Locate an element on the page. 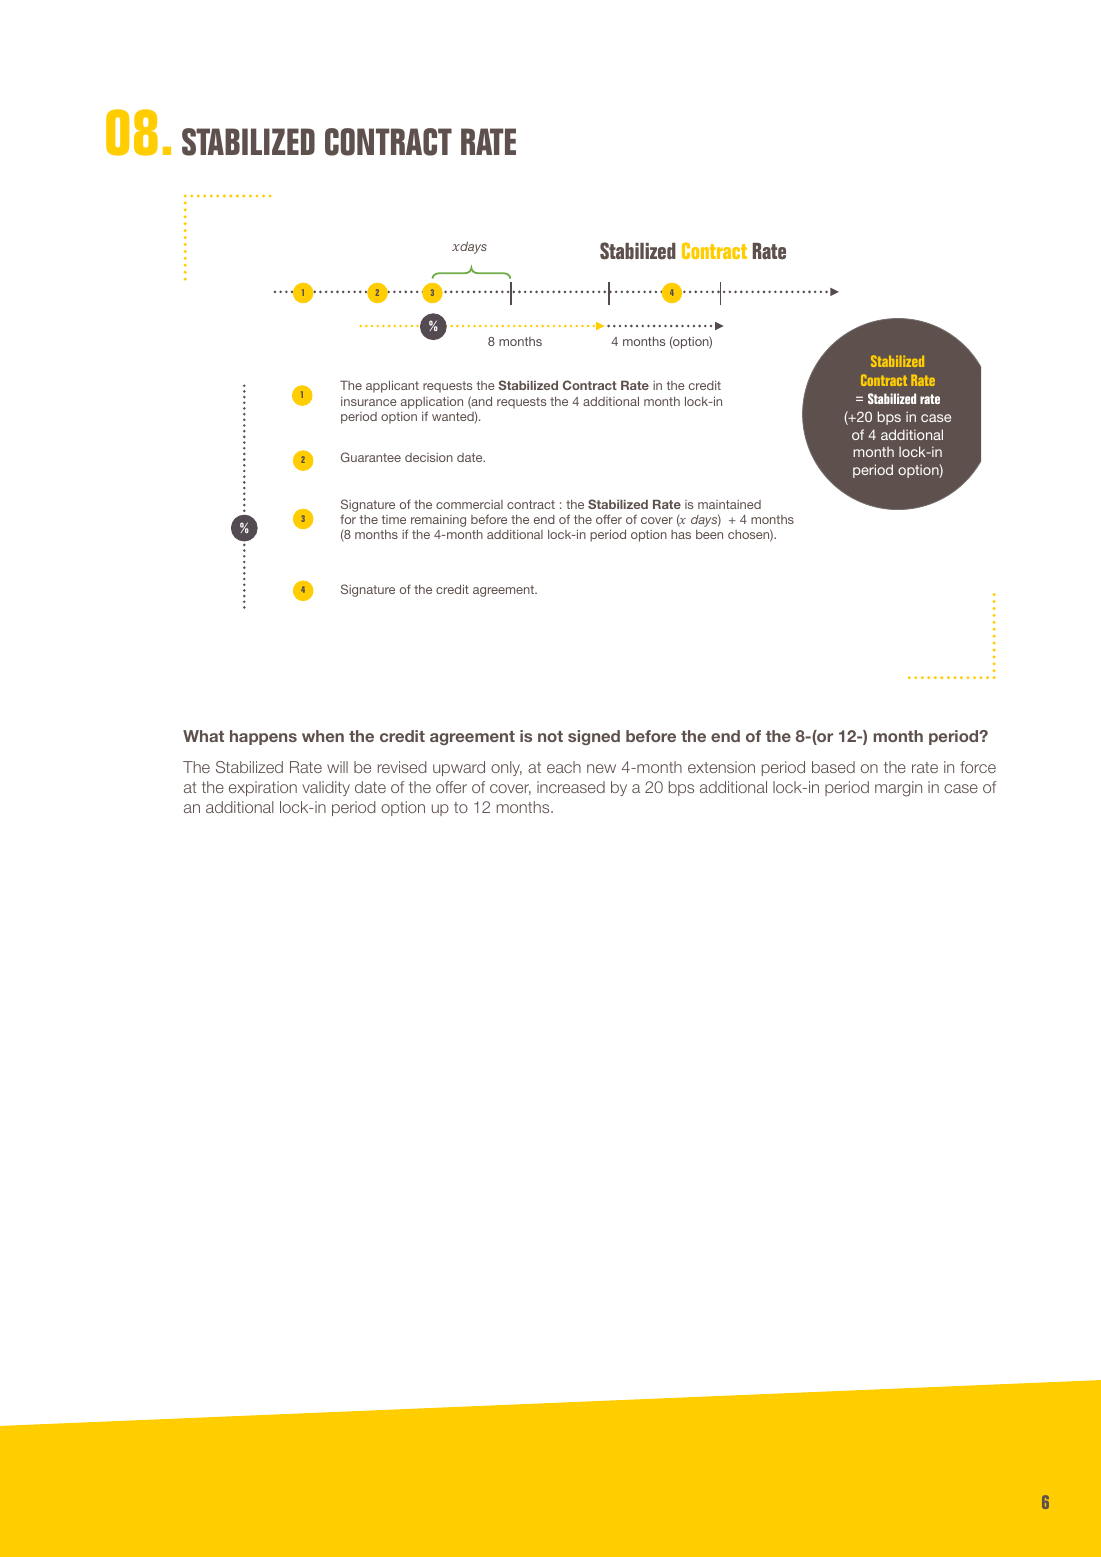 The width and height of the document is (1101, 1557). based is located at coordinates (833, 767).
